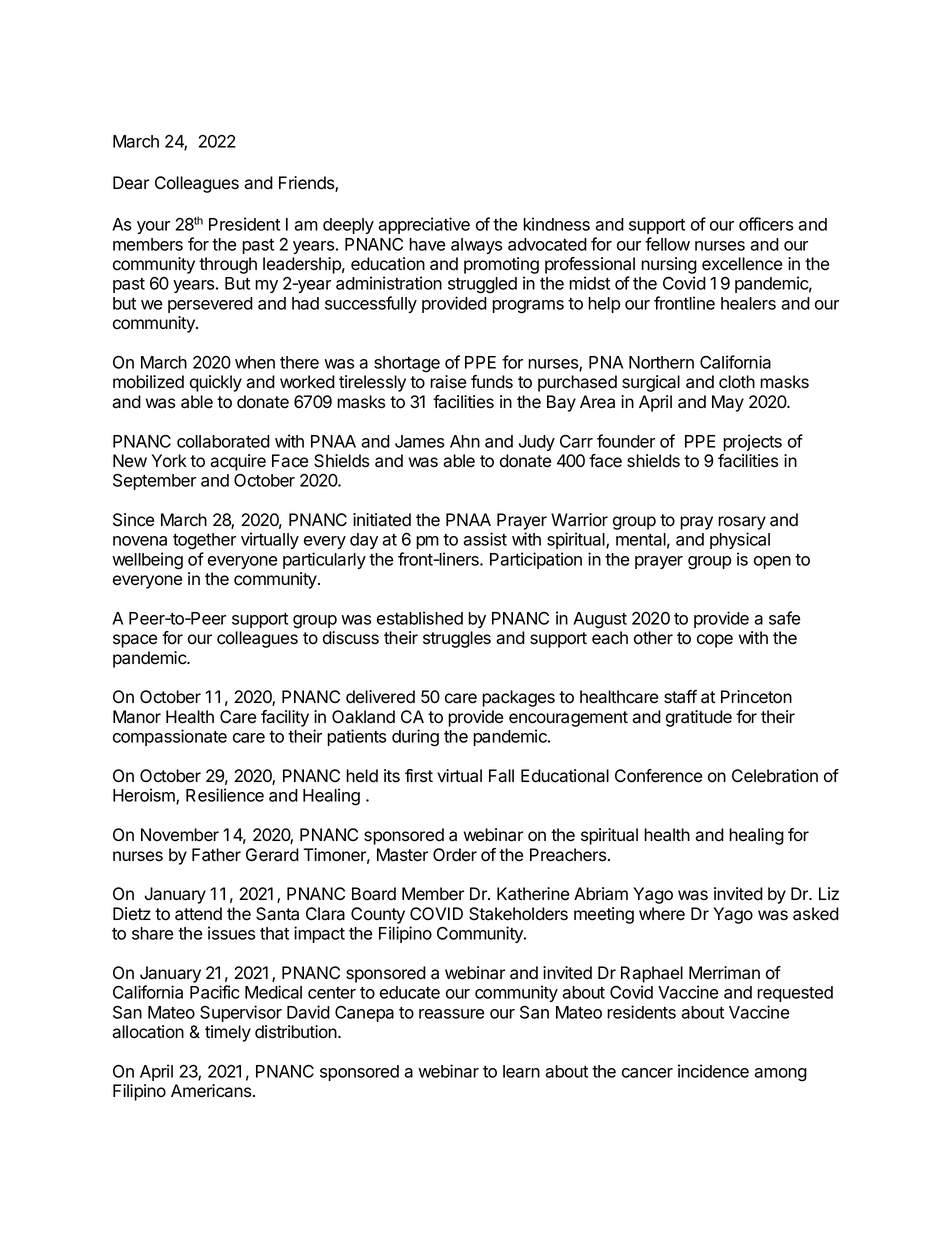 The width and height of the screenshot is (952, 1233). What do you see at coordinates (476, 246) in the screenshot?
I see `always` at bounding box center [476, 246].
